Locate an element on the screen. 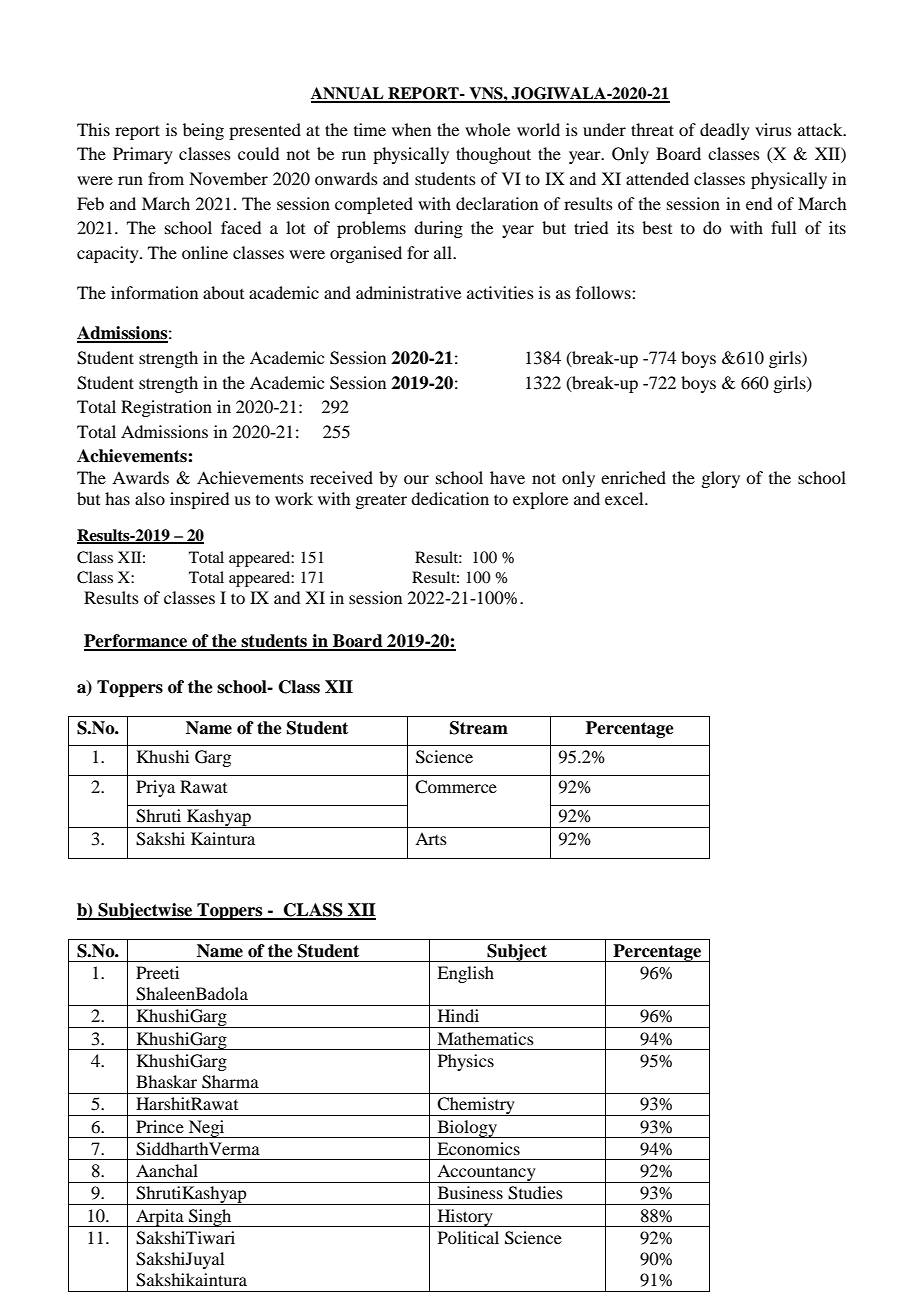 This screenshot has width=924, height=1307. glory is located at coordinates (720, 479).
